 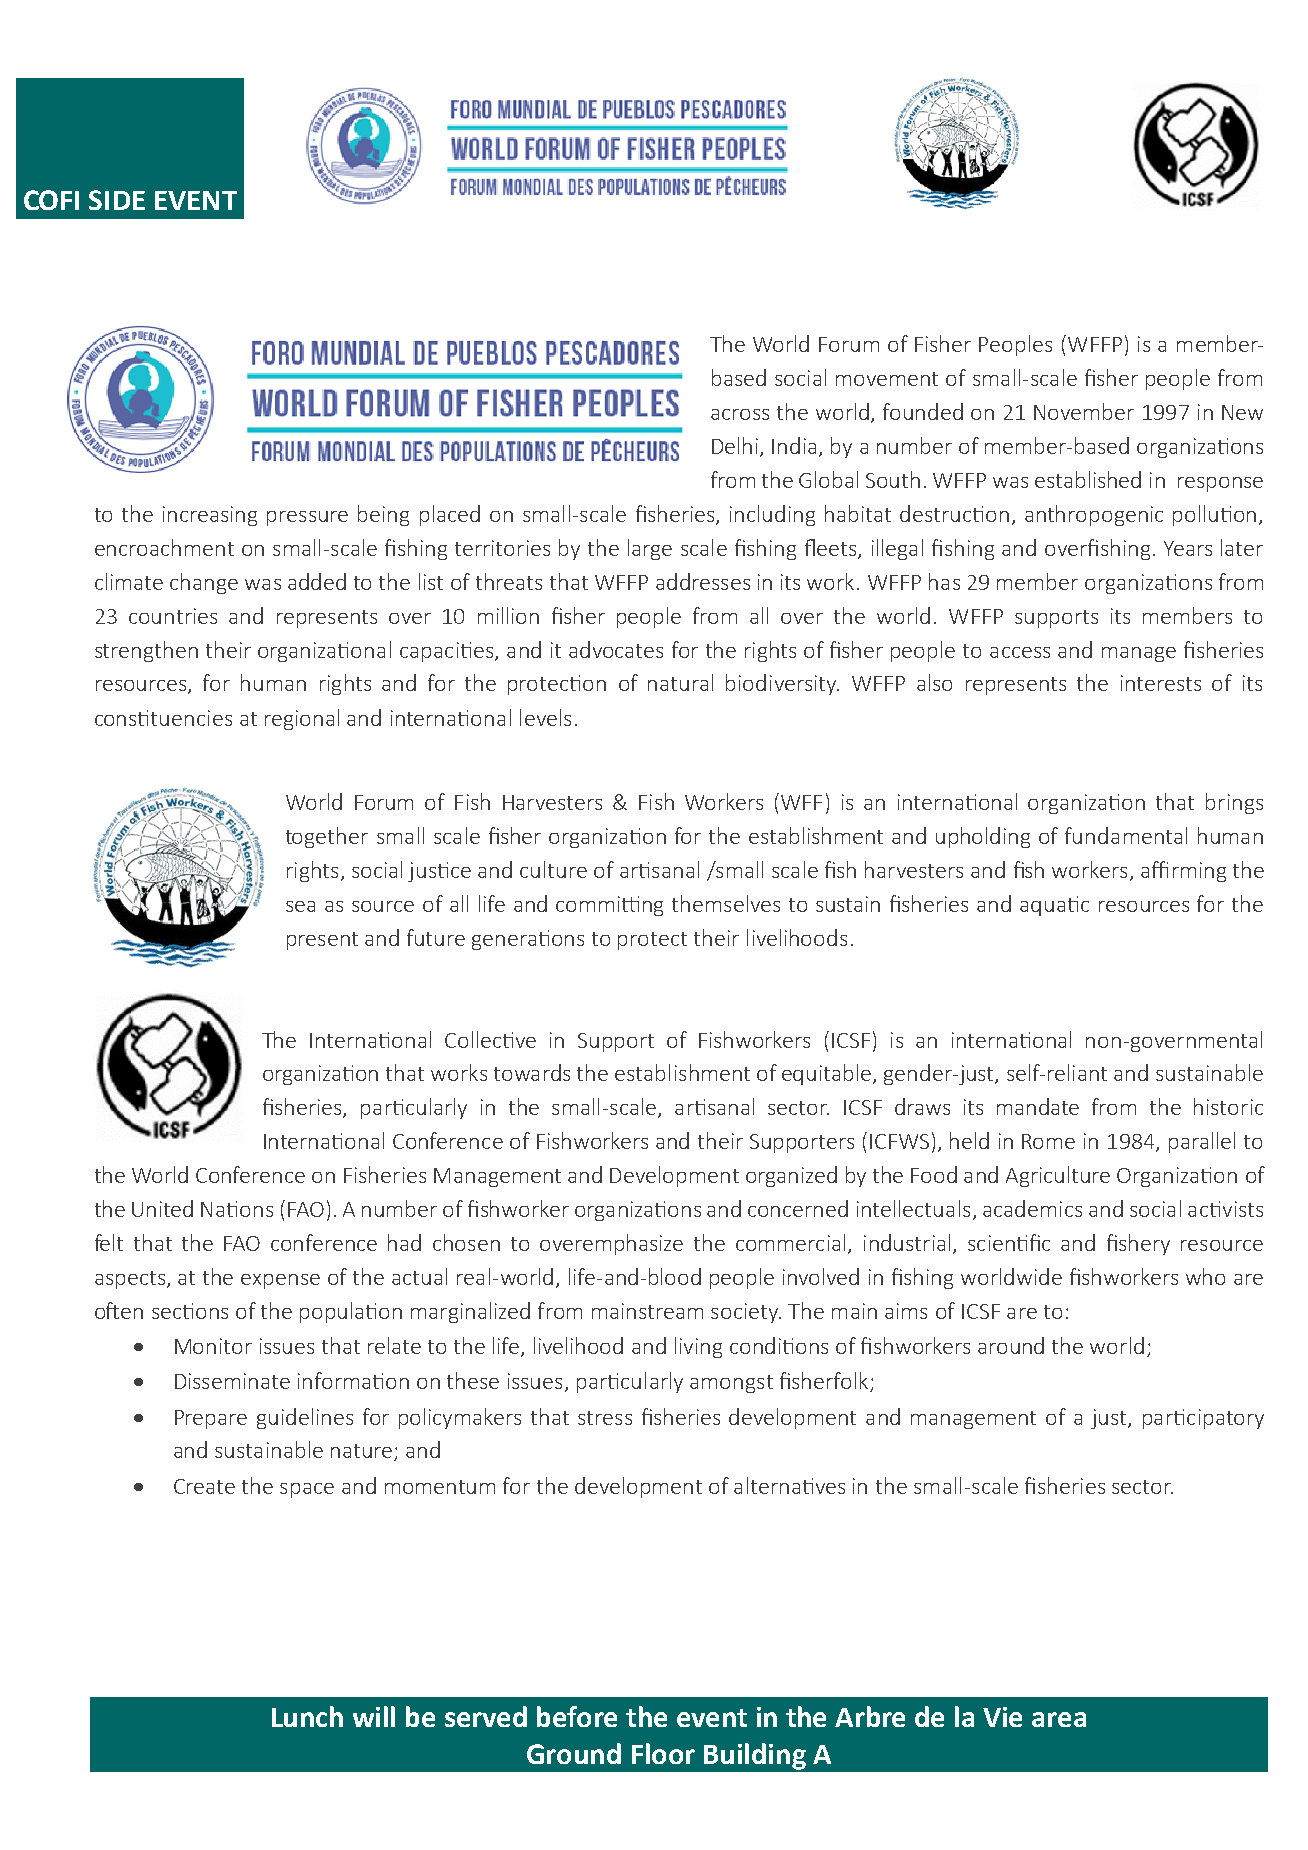 I want to click on SIDE, so click(x=117, y=200).
